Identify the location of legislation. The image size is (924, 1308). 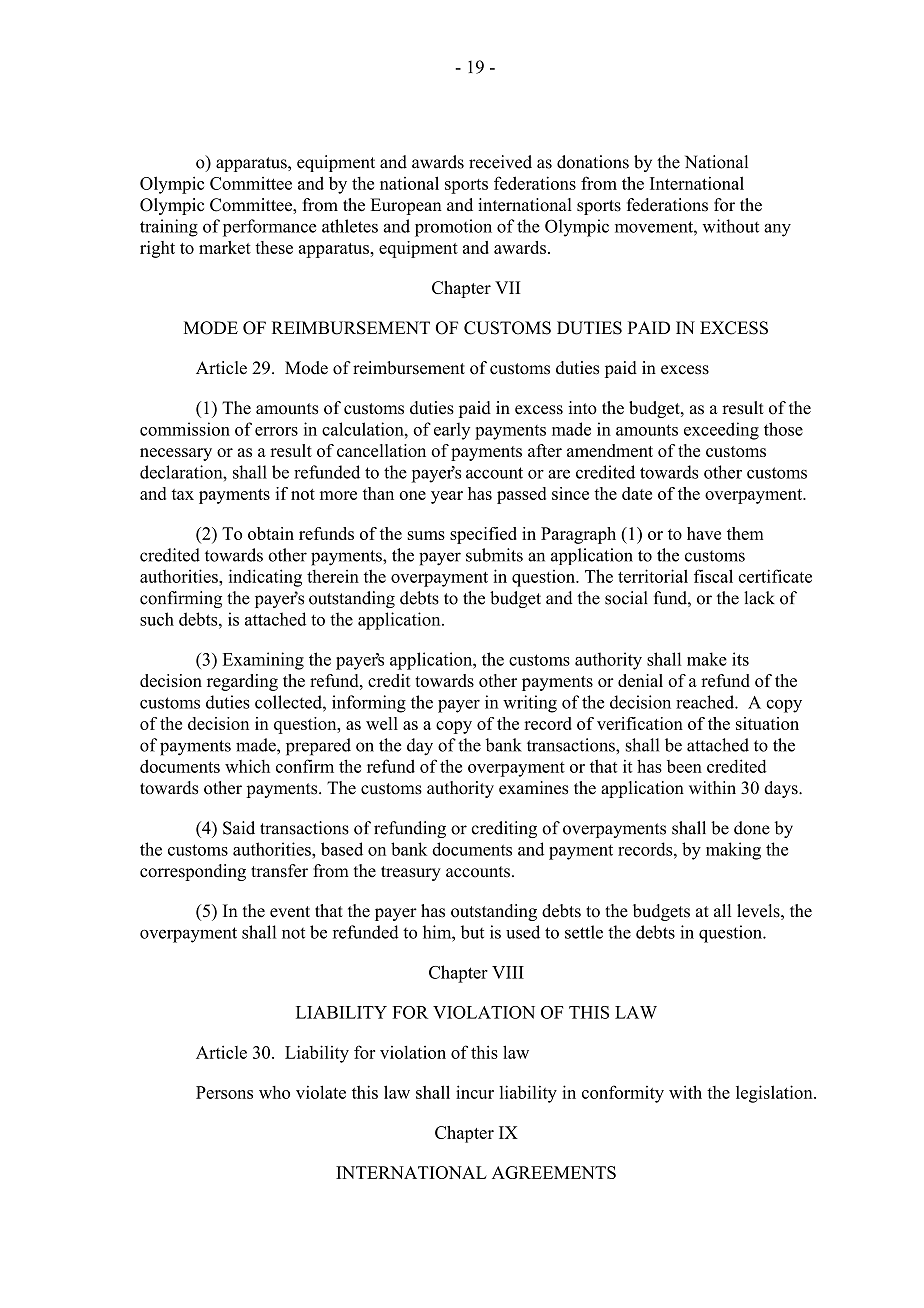
(775, 1094).
